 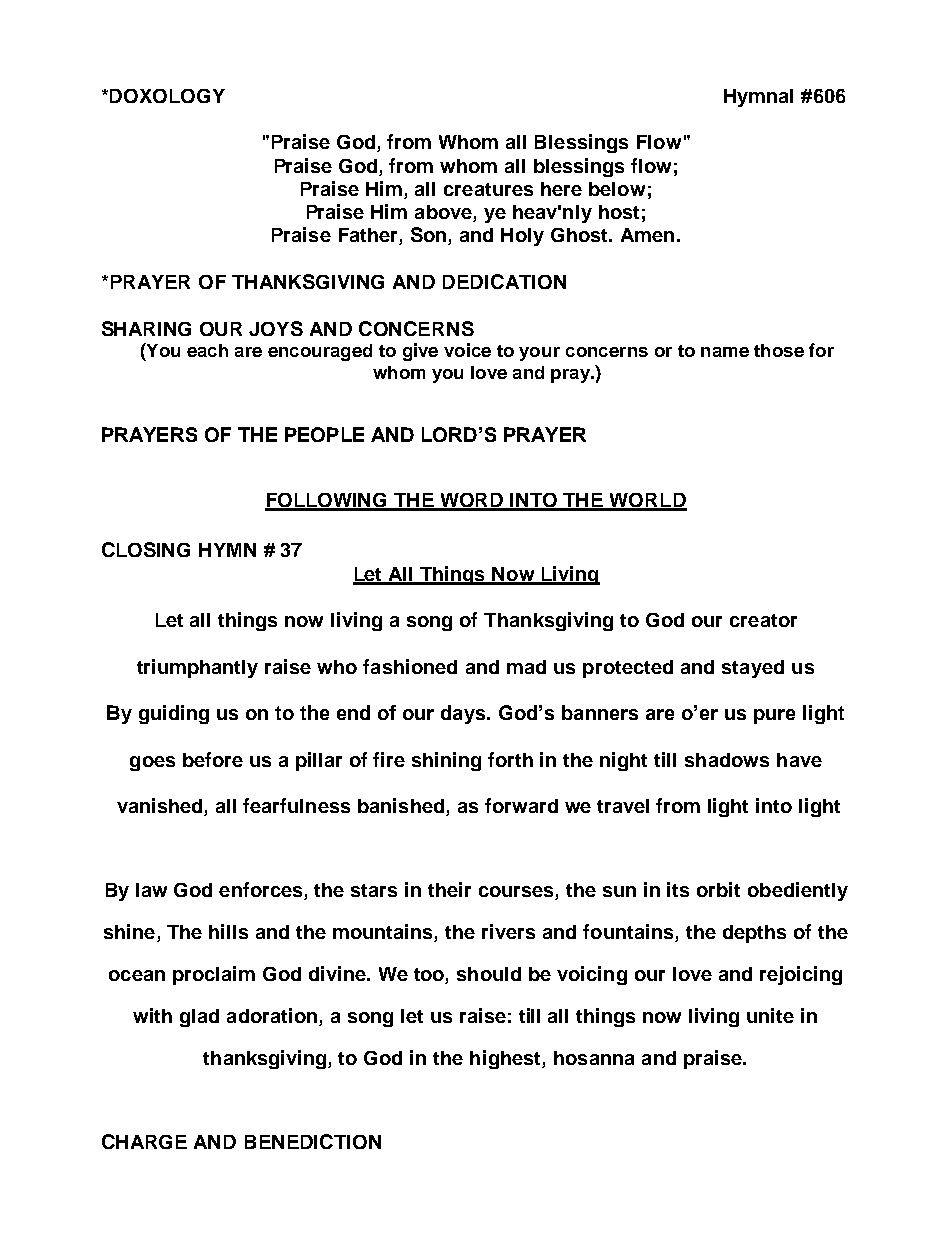 What do you see at coordinates (521, 805) in the screenshot?
I see `forward` at bounding box center [521, 805].
